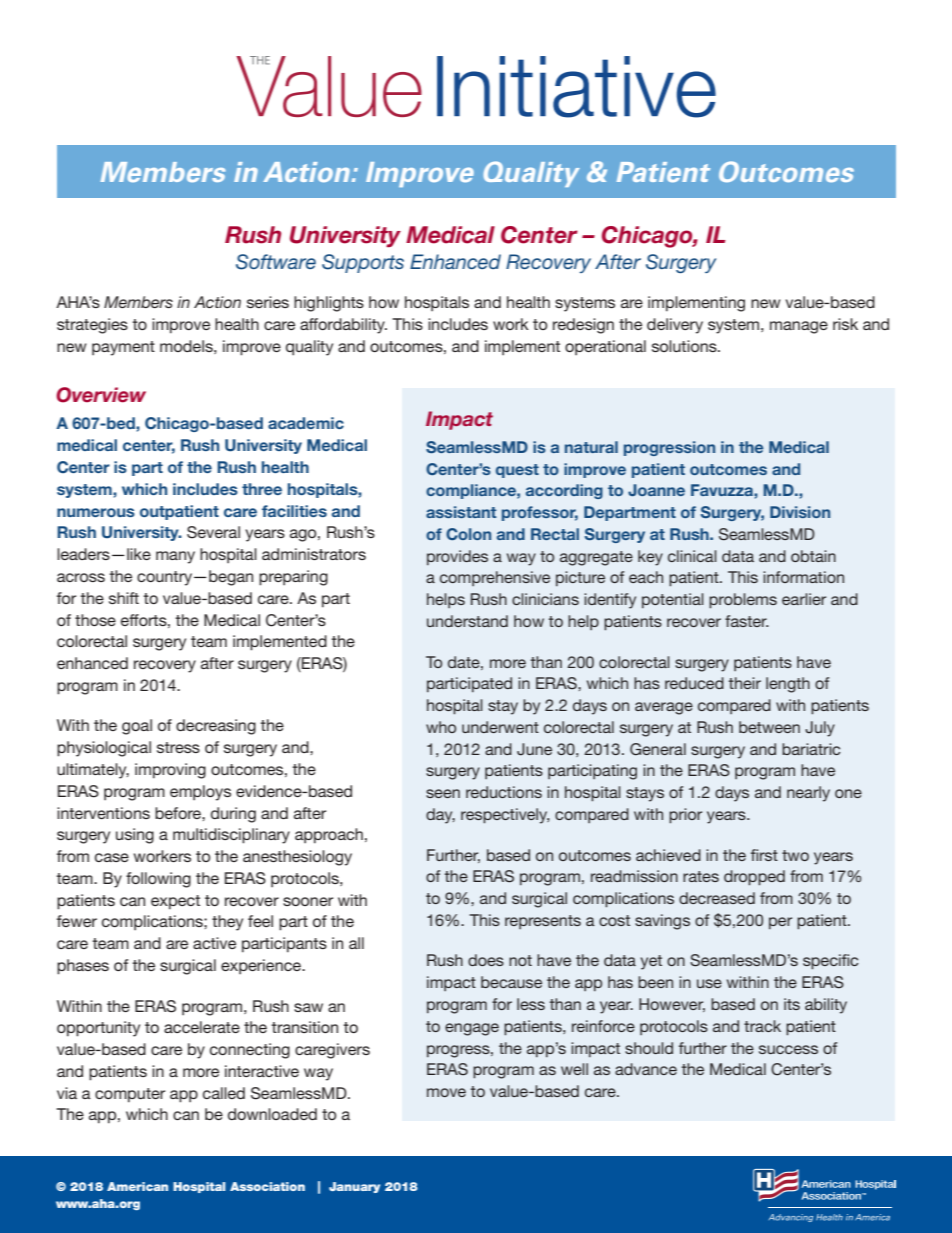 The width and height of the screenshot is (952, 1233). Describe the element at coordinates (505, 816) in the screenshot. I see `respectively` at that location.
